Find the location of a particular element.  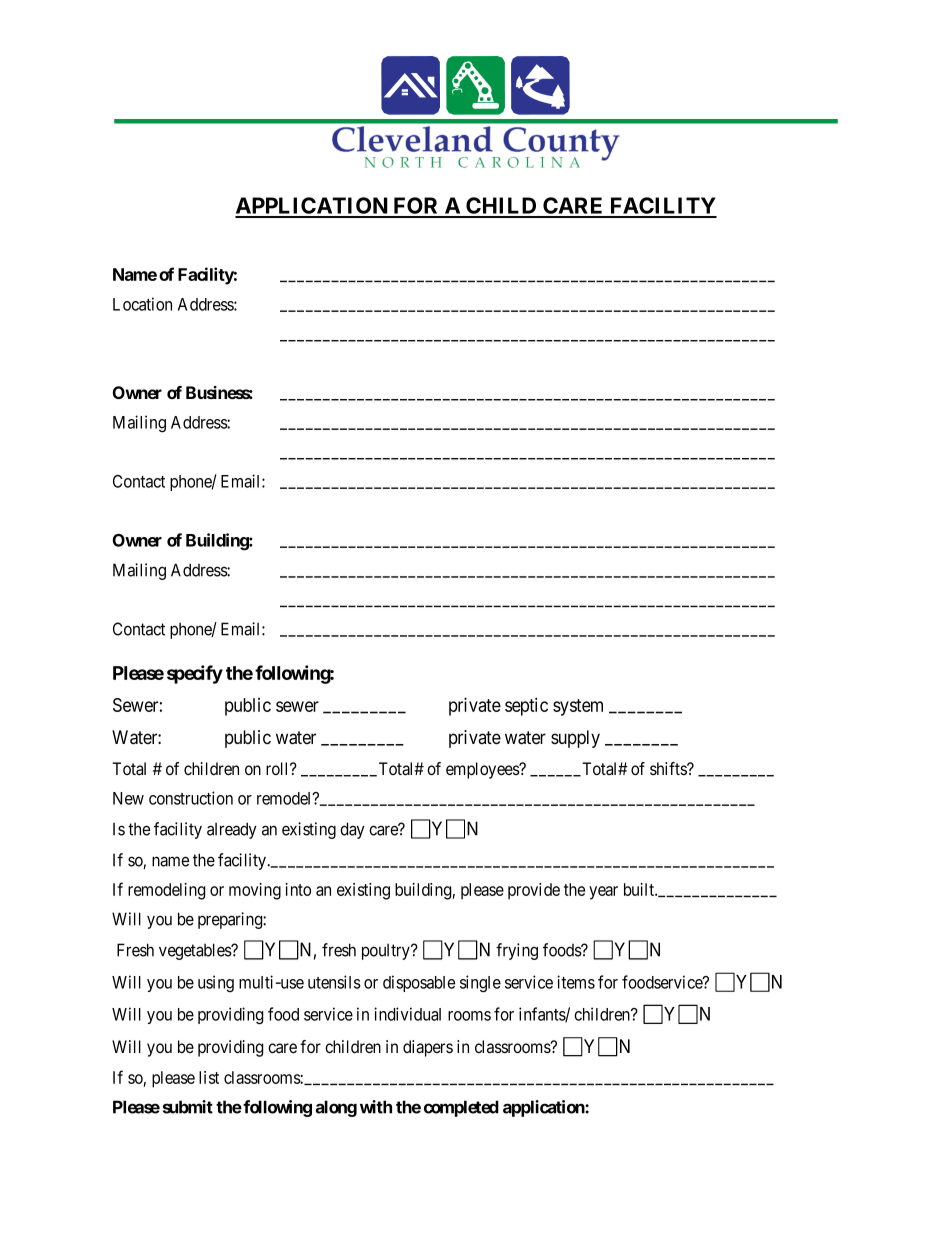

system is located at coordinates (578, 707).
